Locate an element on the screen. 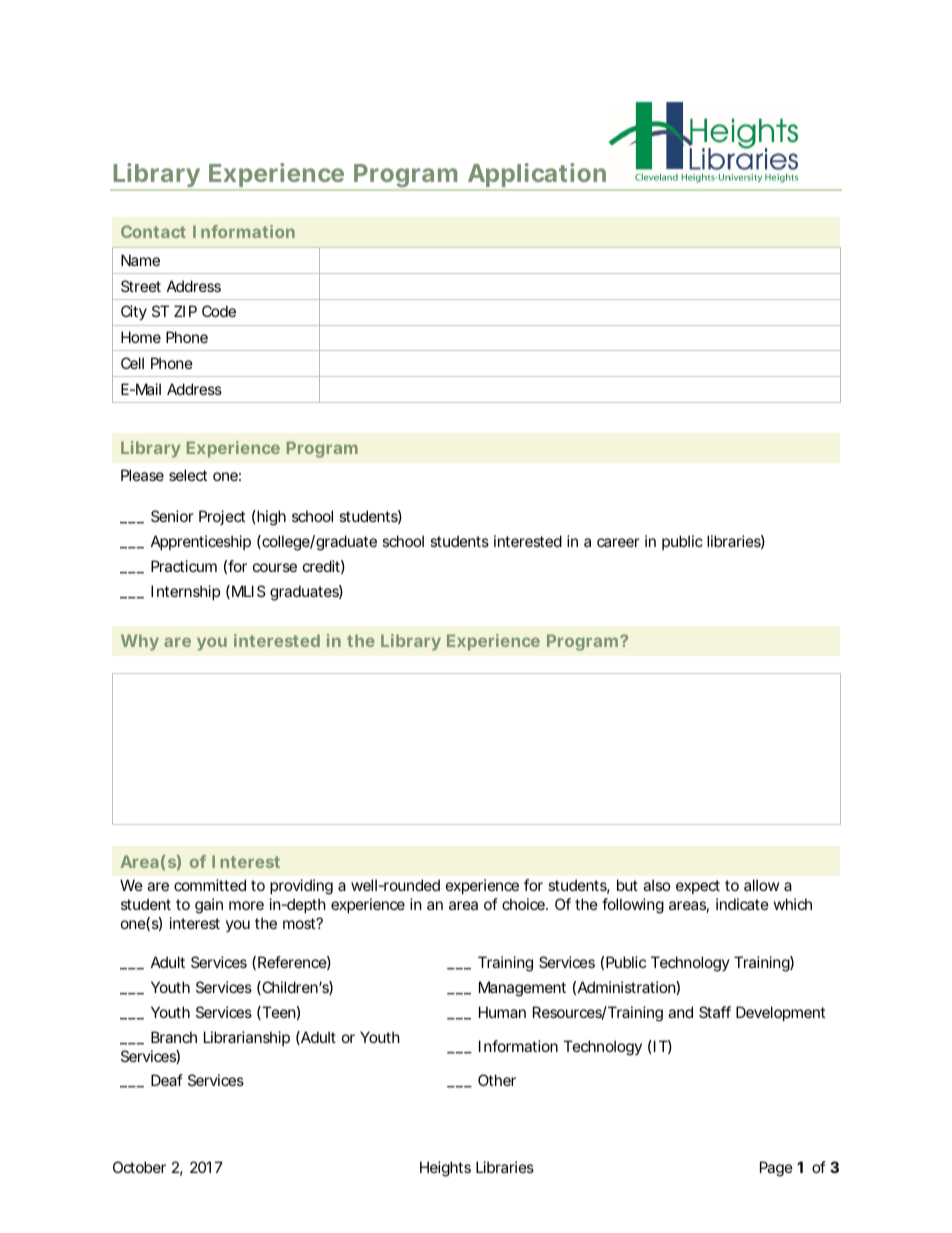 This screenshot has height=1233, width=952. Why is located at coordinates (140, 642).
